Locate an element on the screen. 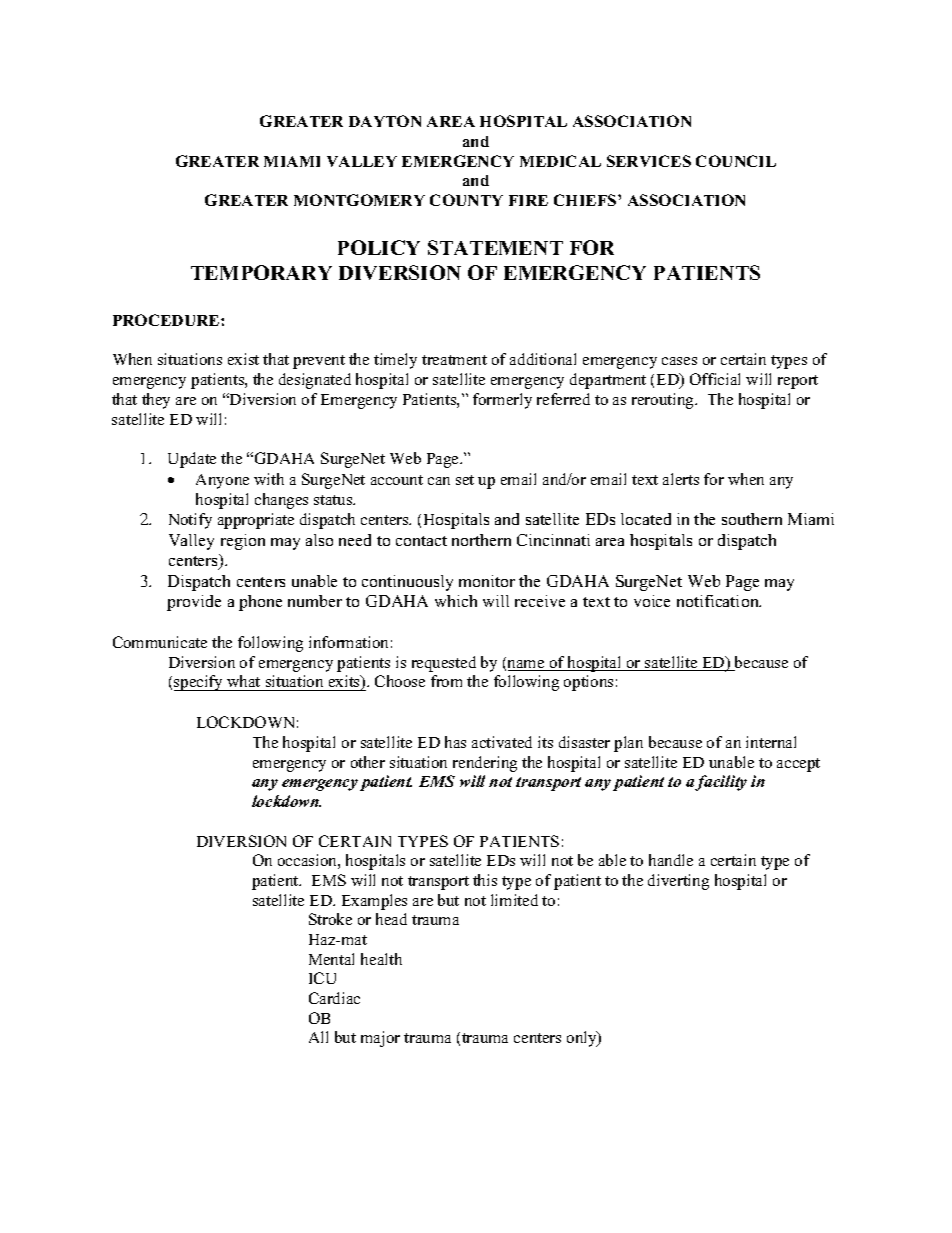 The image size is (952, 1233). Update is located at coordinates (192, 460).
